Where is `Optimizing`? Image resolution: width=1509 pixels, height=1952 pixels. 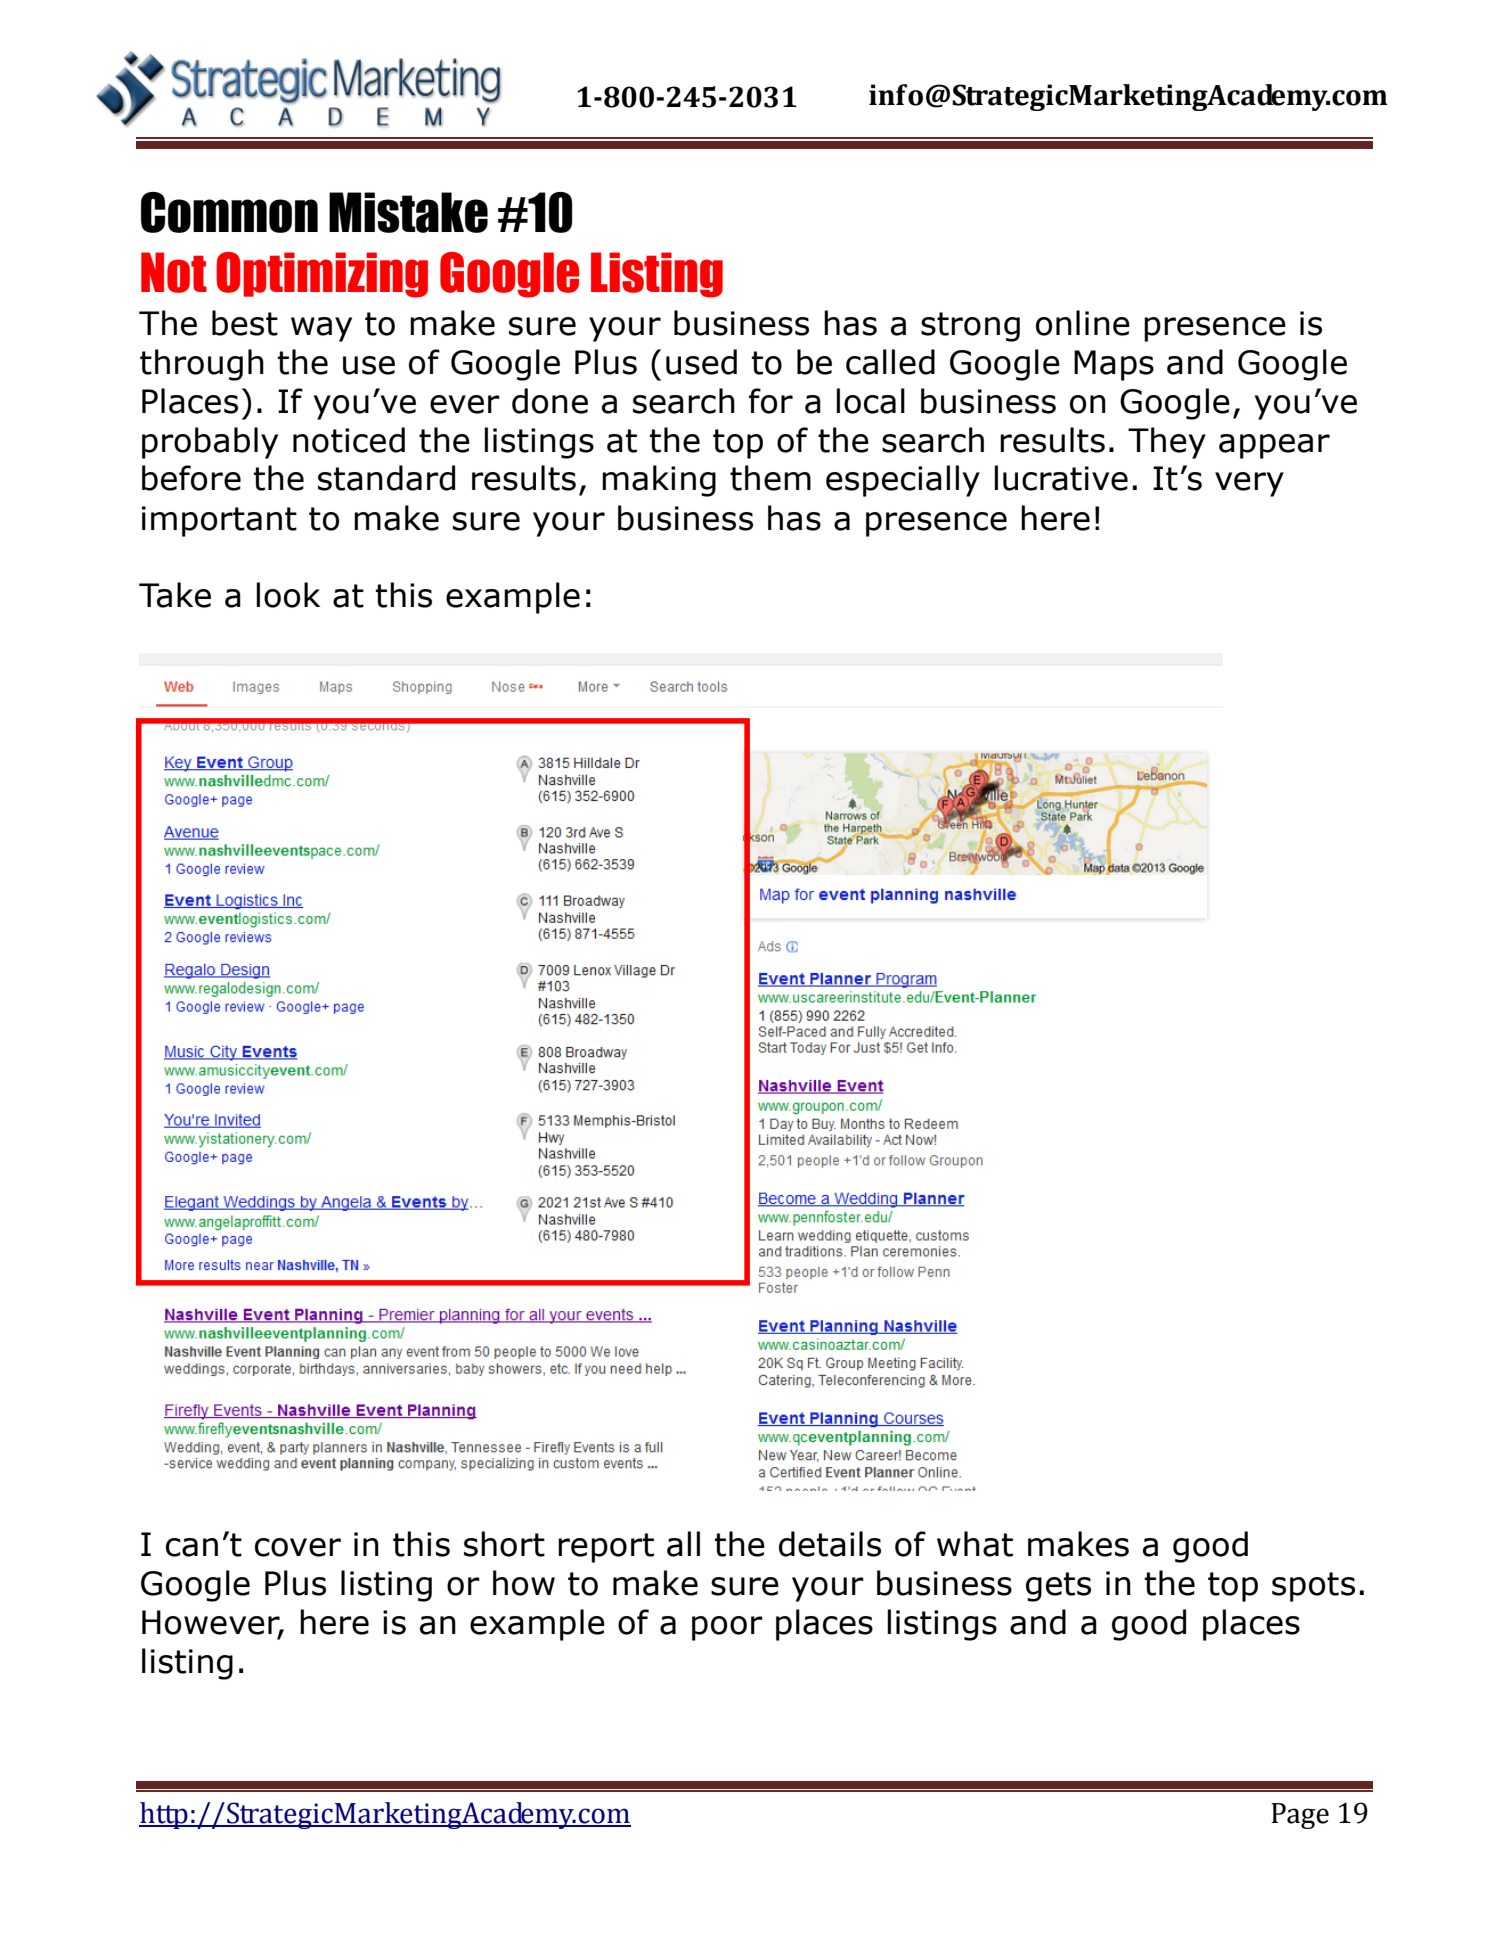 Optimizing is located at coordinates (322, 275).
